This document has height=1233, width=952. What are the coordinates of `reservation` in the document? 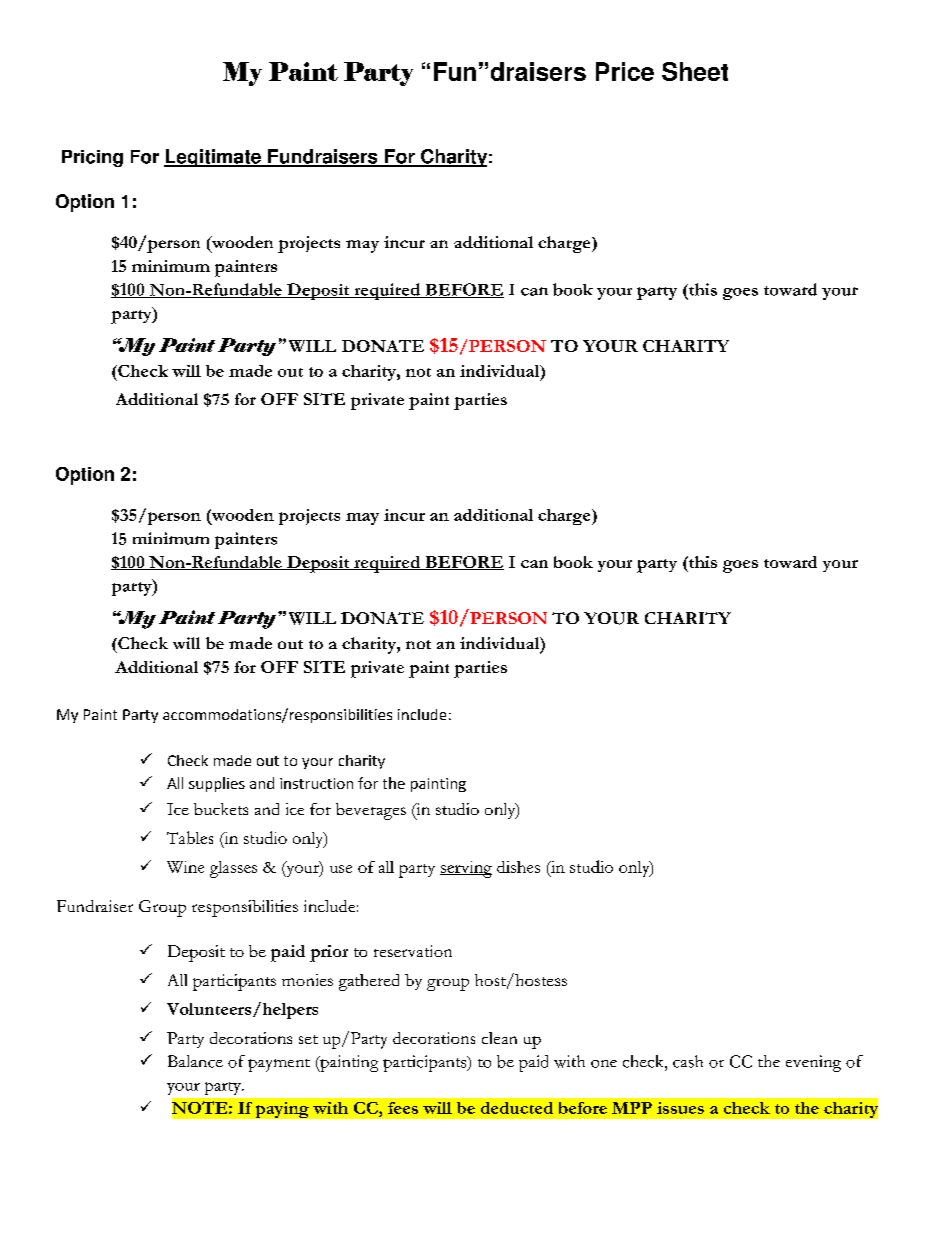 It's located at (413, 951).
